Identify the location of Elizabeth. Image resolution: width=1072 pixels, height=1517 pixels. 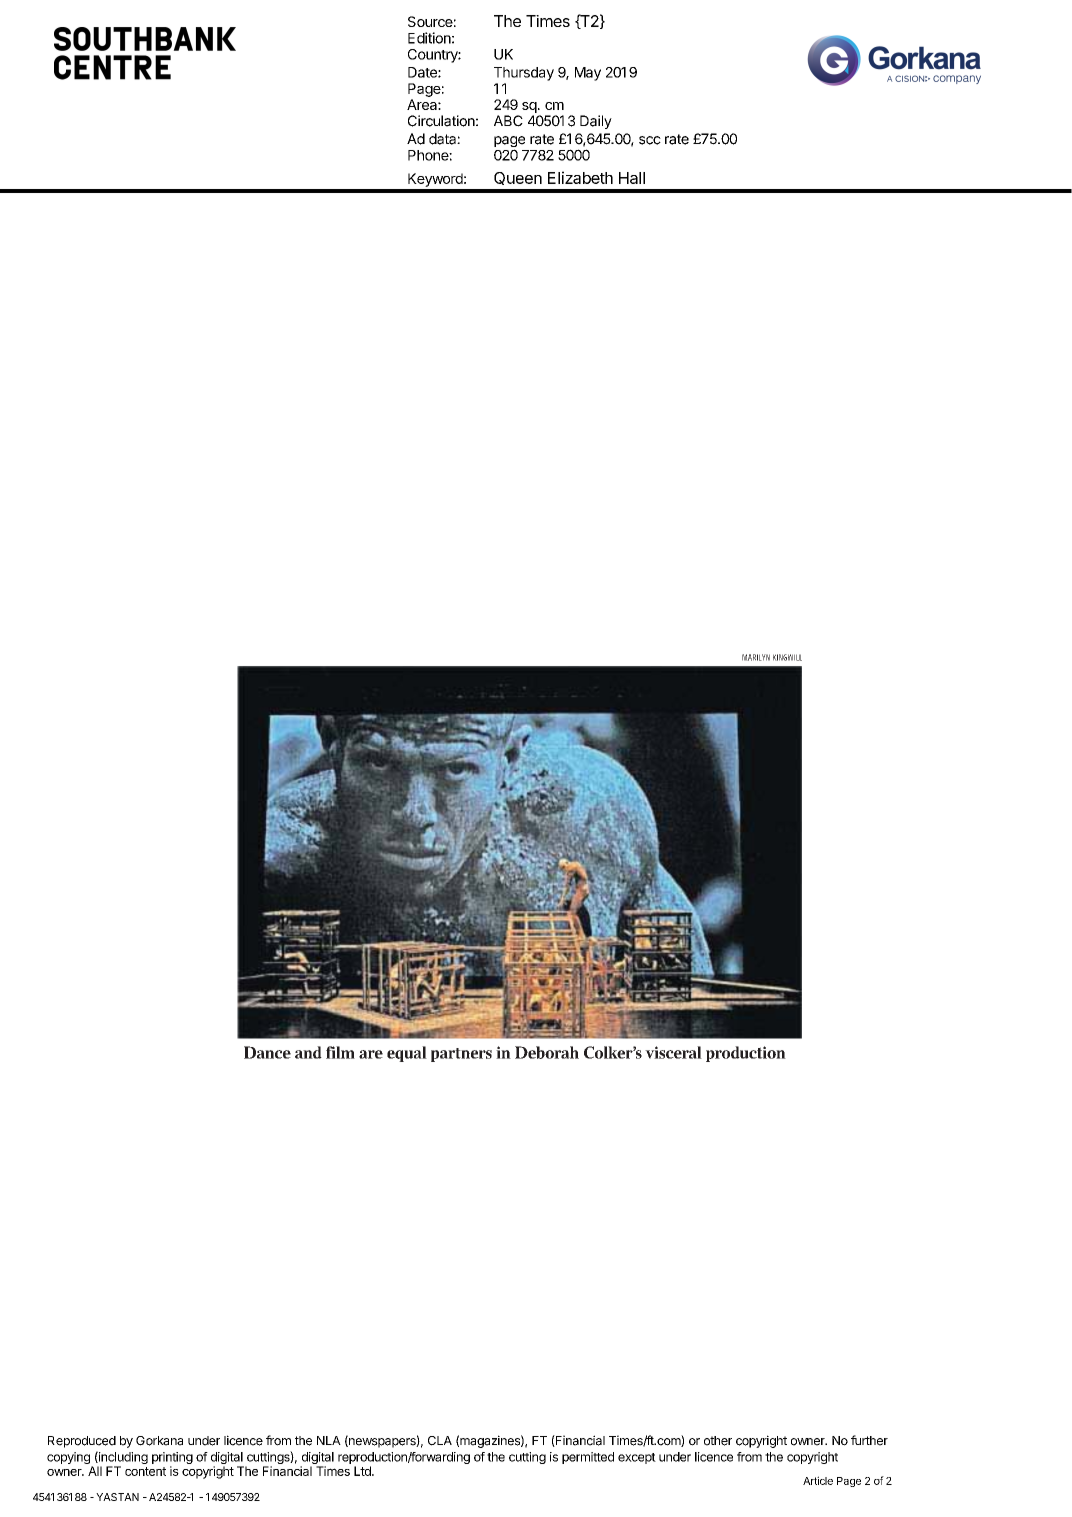
(580, 177).
